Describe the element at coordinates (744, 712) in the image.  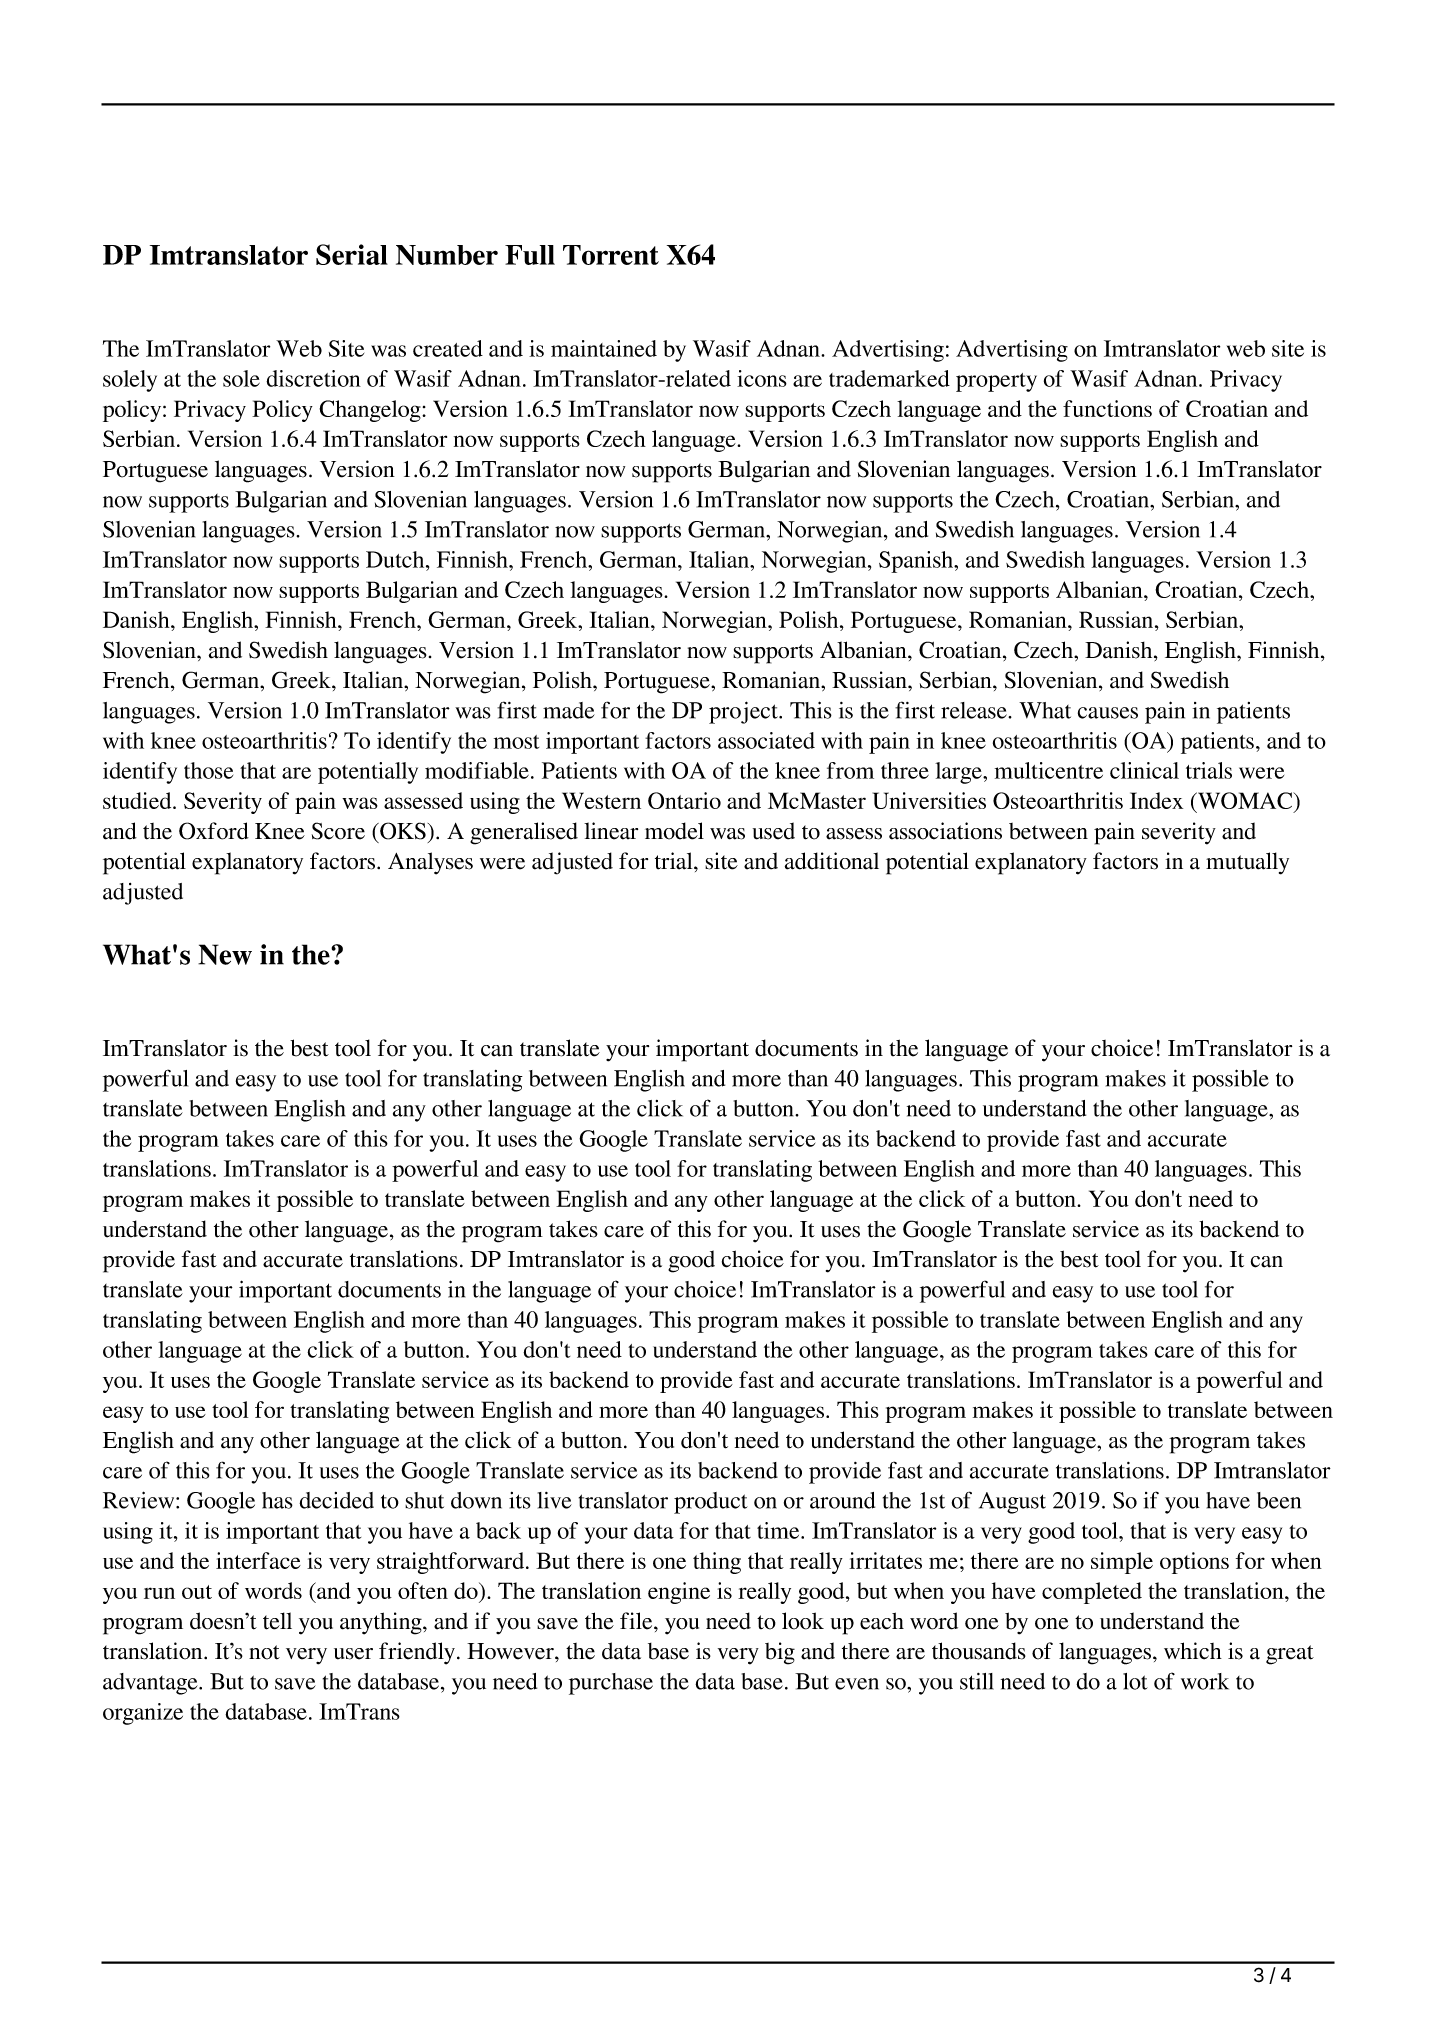
I see `project` at that location.
